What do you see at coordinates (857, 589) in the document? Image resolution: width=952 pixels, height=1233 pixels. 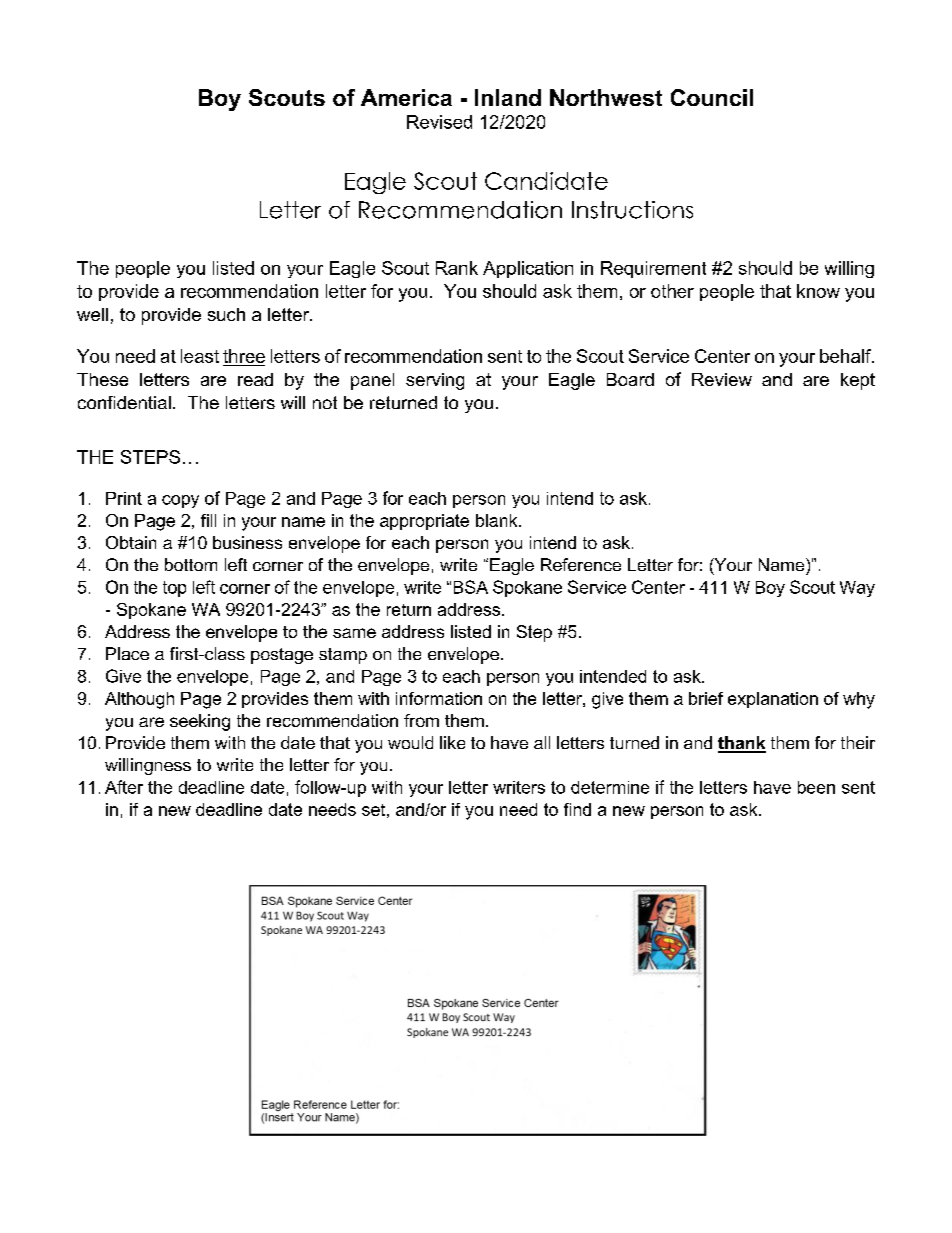 I see `Way` at bounding box center [857, 589].
